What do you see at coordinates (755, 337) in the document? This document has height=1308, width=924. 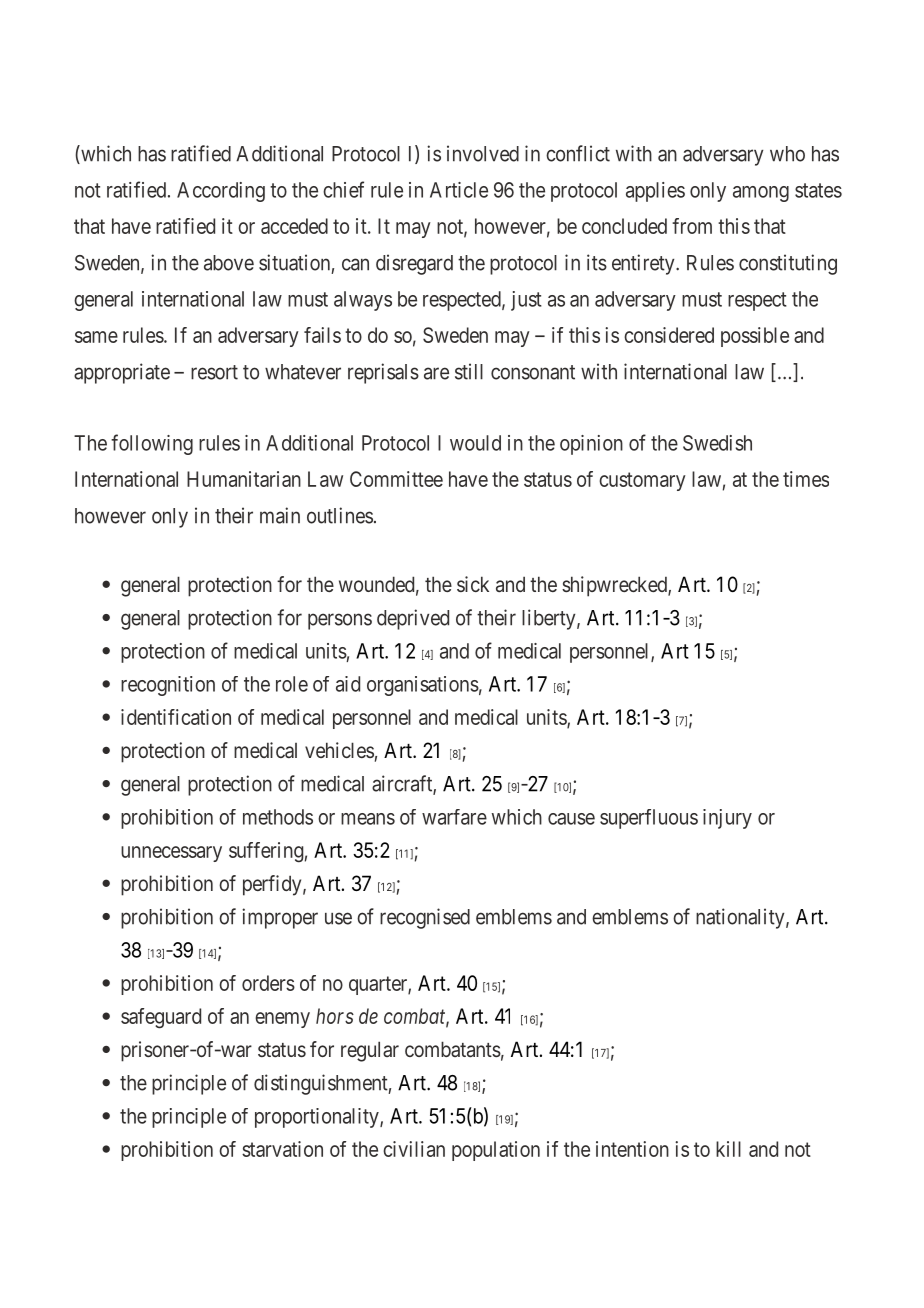 I see `possible` at bounding box center [755, 337].
